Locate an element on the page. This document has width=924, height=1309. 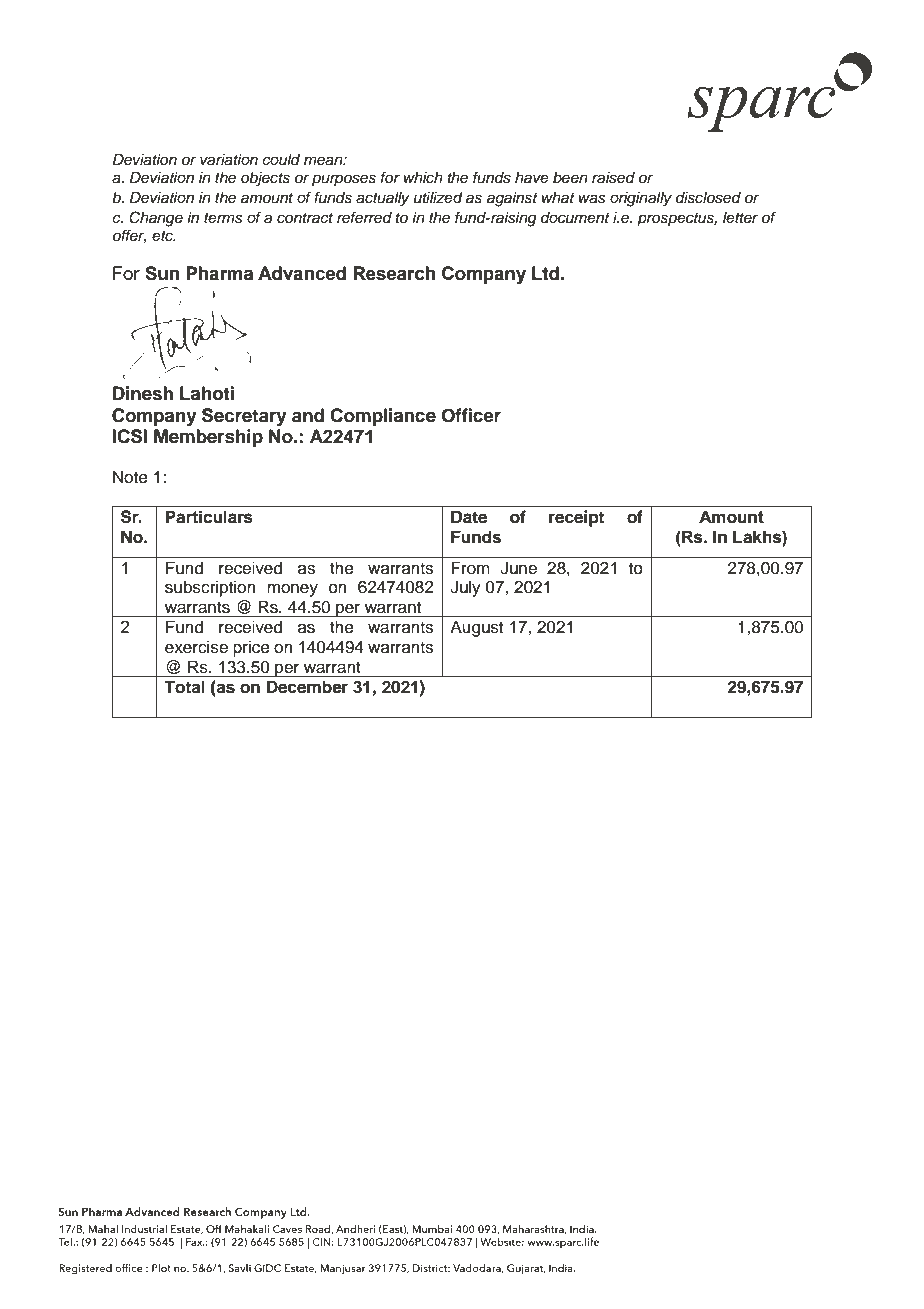
which is located at coordinates (423, 178).
